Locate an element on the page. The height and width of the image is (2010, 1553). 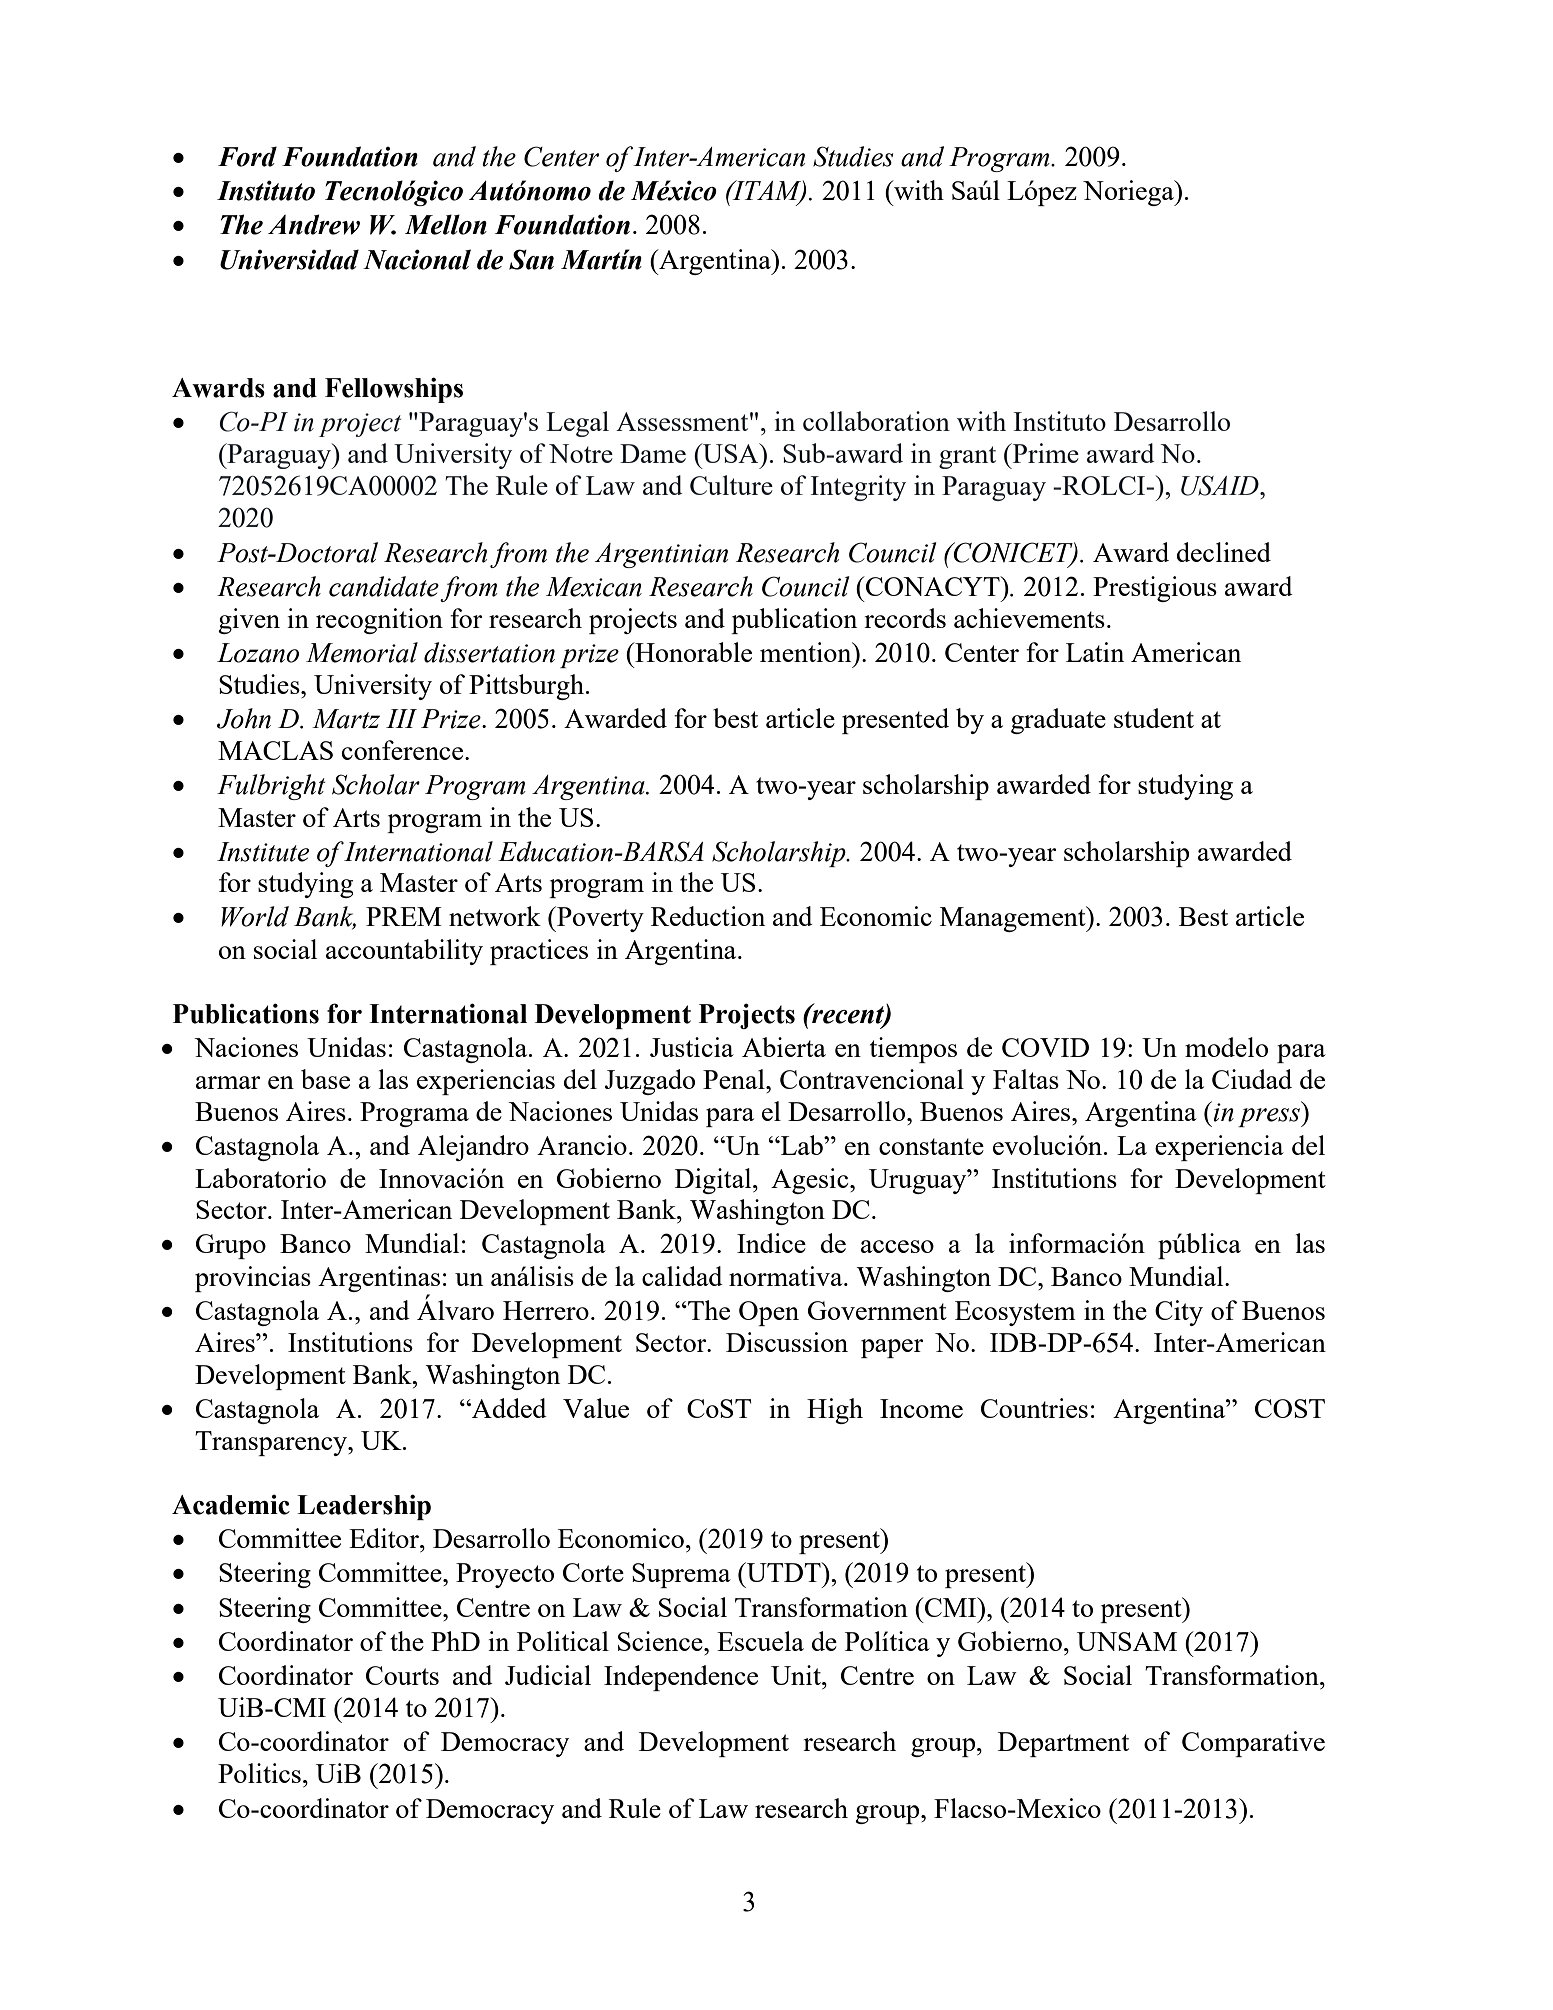
San is located at coordinates (531, 259).
